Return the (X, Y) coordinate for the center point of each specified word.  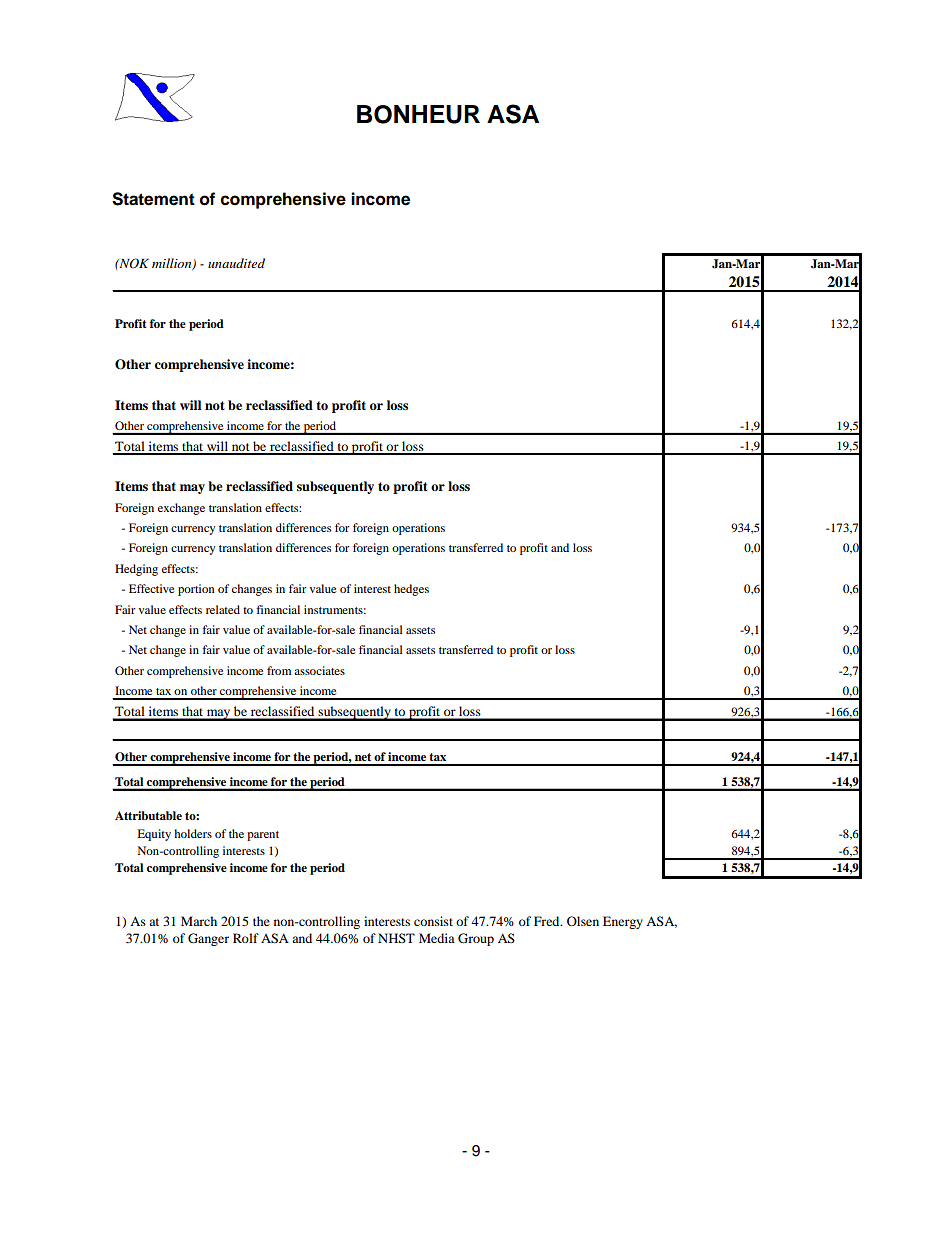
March (199, 921)
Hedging (136, 570)
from (279, 670)
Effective (151, 588)
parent (263, 836)
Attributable (148, 815)
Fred (548, 921)
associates (319, 670)
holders (193, 833)
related (223, 609)
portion (196, 590)
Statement (153, 199)
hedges (411, 590)
